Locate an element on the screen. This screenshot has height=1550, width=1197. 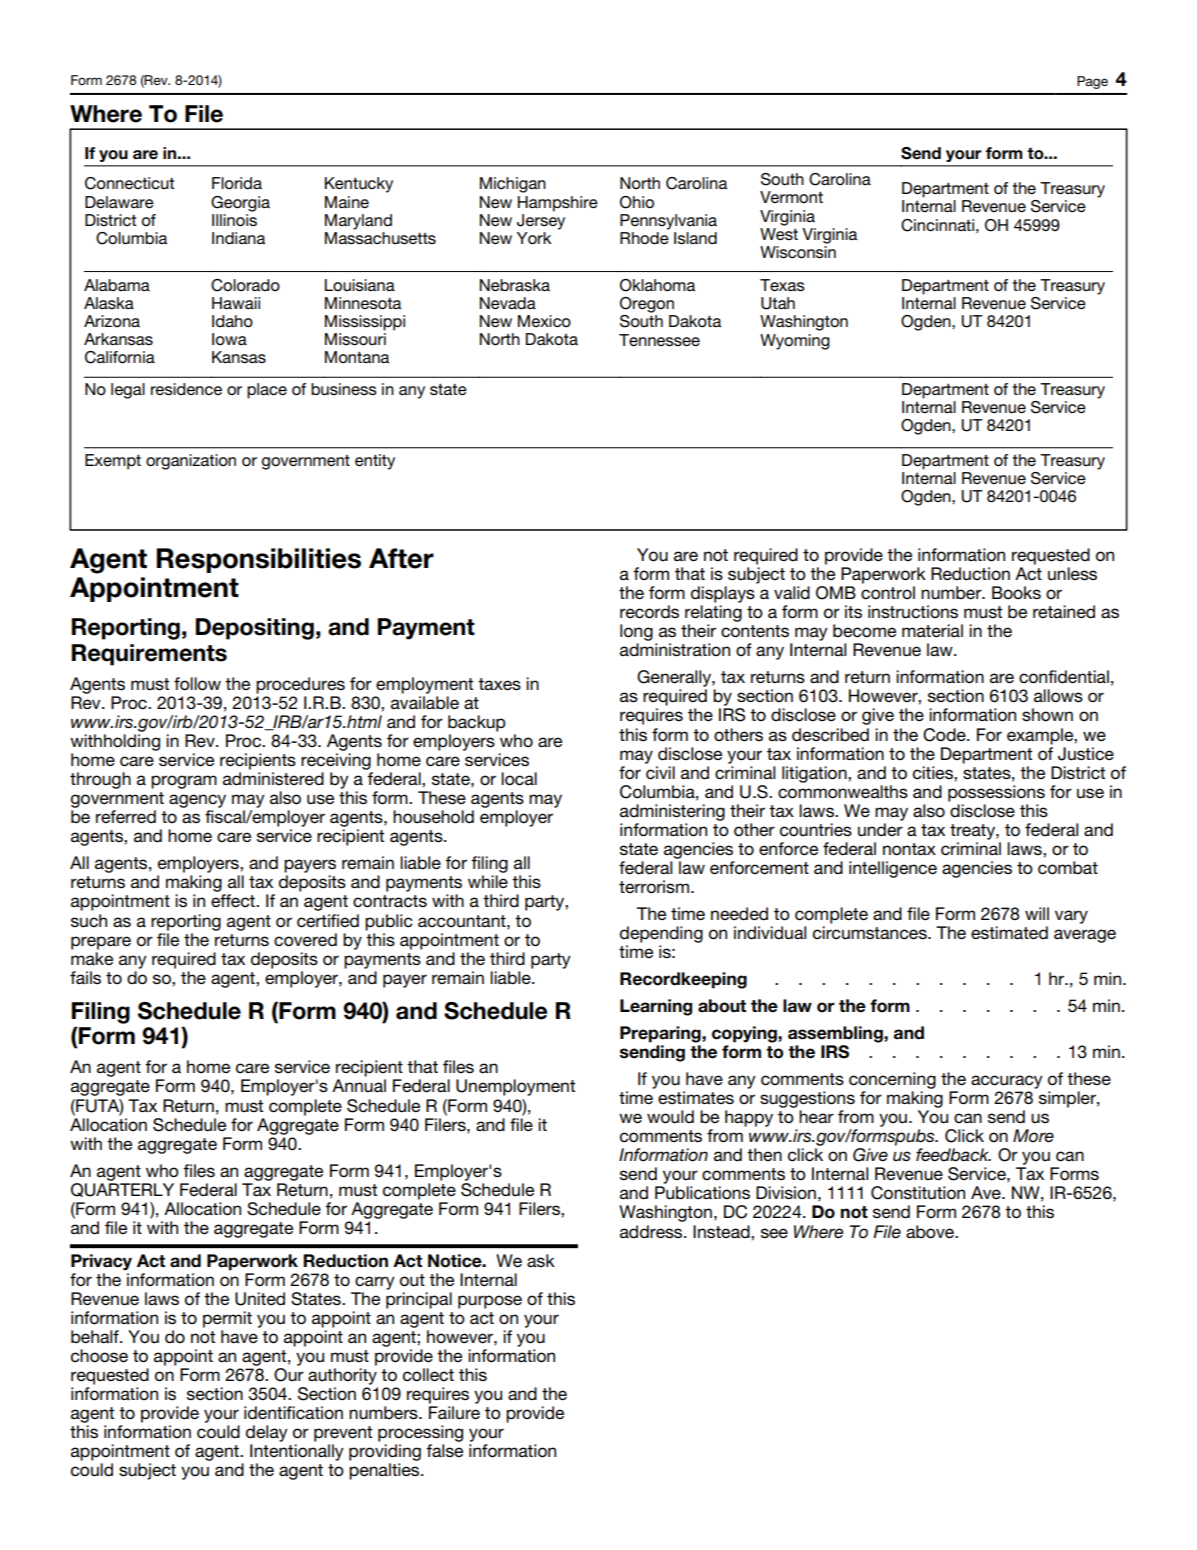
program is located at coordinates (184, 782).
